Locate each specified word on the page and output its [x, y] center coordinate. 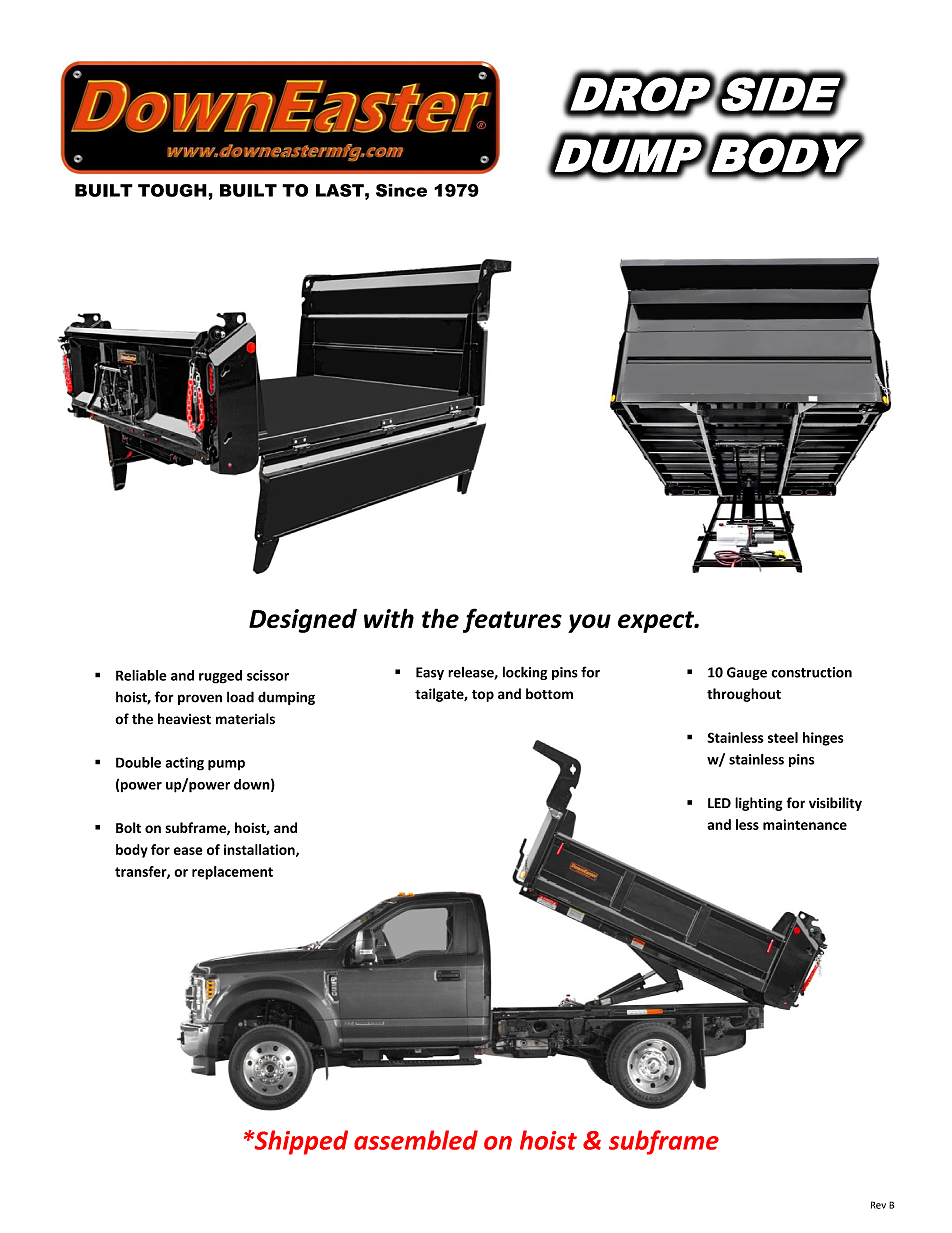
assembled [416, 1140]
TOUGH [173, 190]
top [483, 696]
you [589, 623]
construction [811, 672]
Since [401, 190]
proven [200, 699]
